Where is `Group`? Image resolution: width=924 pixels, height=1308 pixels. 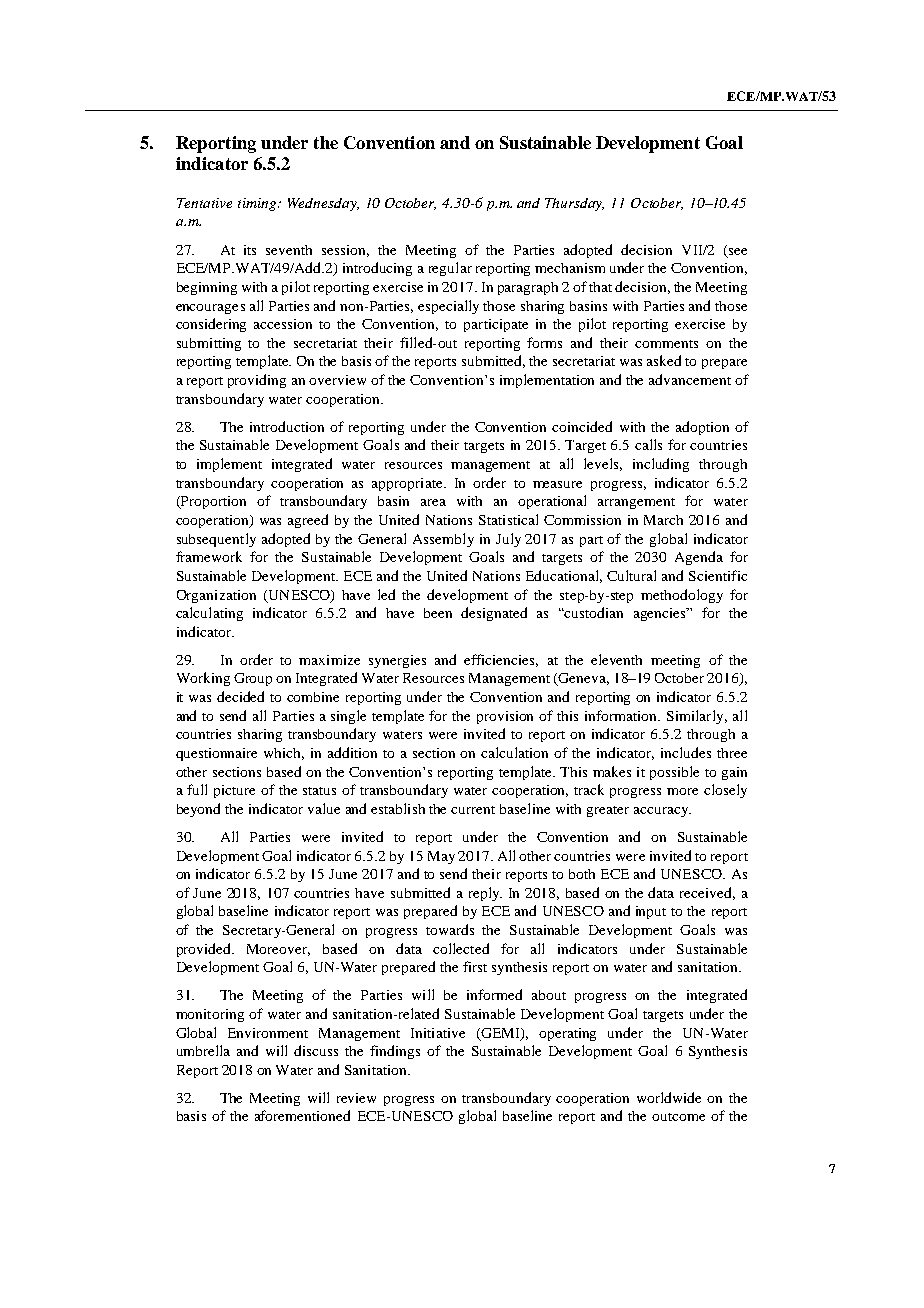
Group is located at coordinates (253, 679).
